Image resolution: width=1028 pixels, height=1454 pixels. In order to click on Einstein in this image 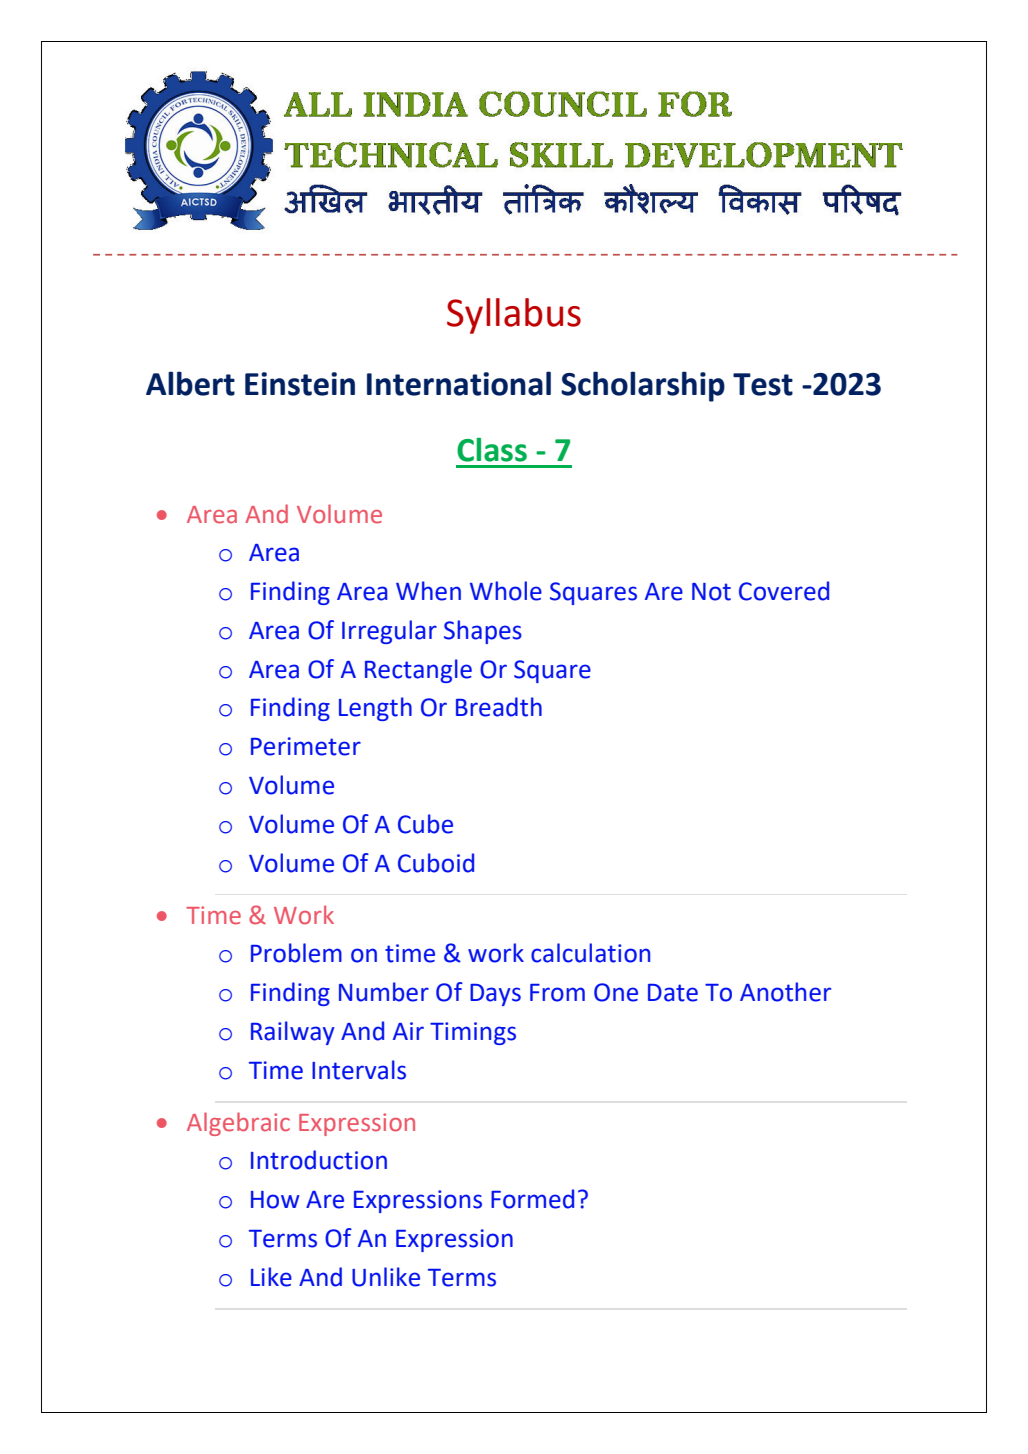, I will do `click(300, 384)`.
